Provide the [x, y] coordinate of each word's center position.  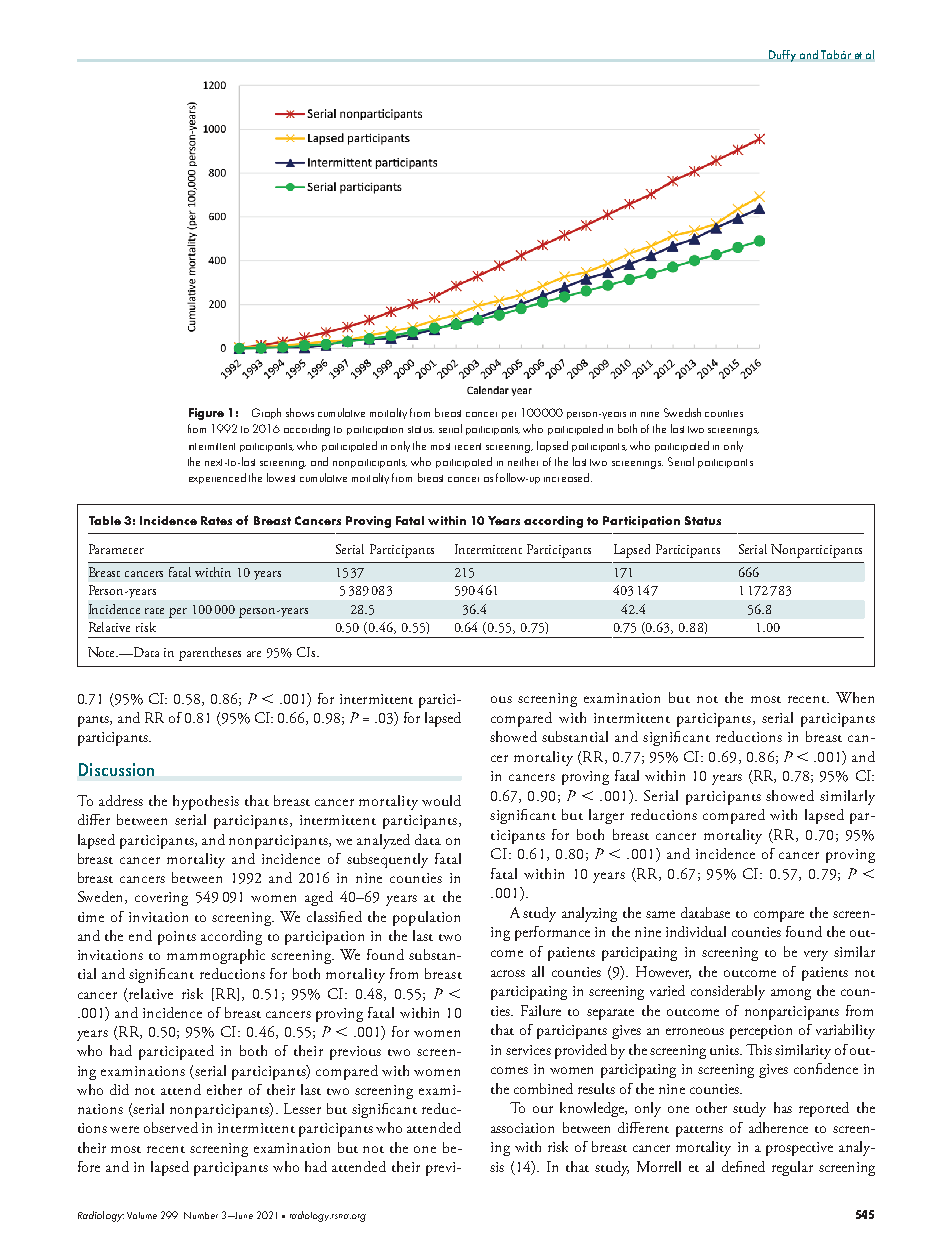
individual [696, 931]
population [426, 918]
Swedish [682, 412]
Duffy [782, 56]
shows [300, 412]
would [441, 800]
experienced [217, 478]
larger [606, 816]
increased [568, 477]
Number [201, 1215]
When [855, 697]
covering [161, 899]
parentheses [210, 654]
